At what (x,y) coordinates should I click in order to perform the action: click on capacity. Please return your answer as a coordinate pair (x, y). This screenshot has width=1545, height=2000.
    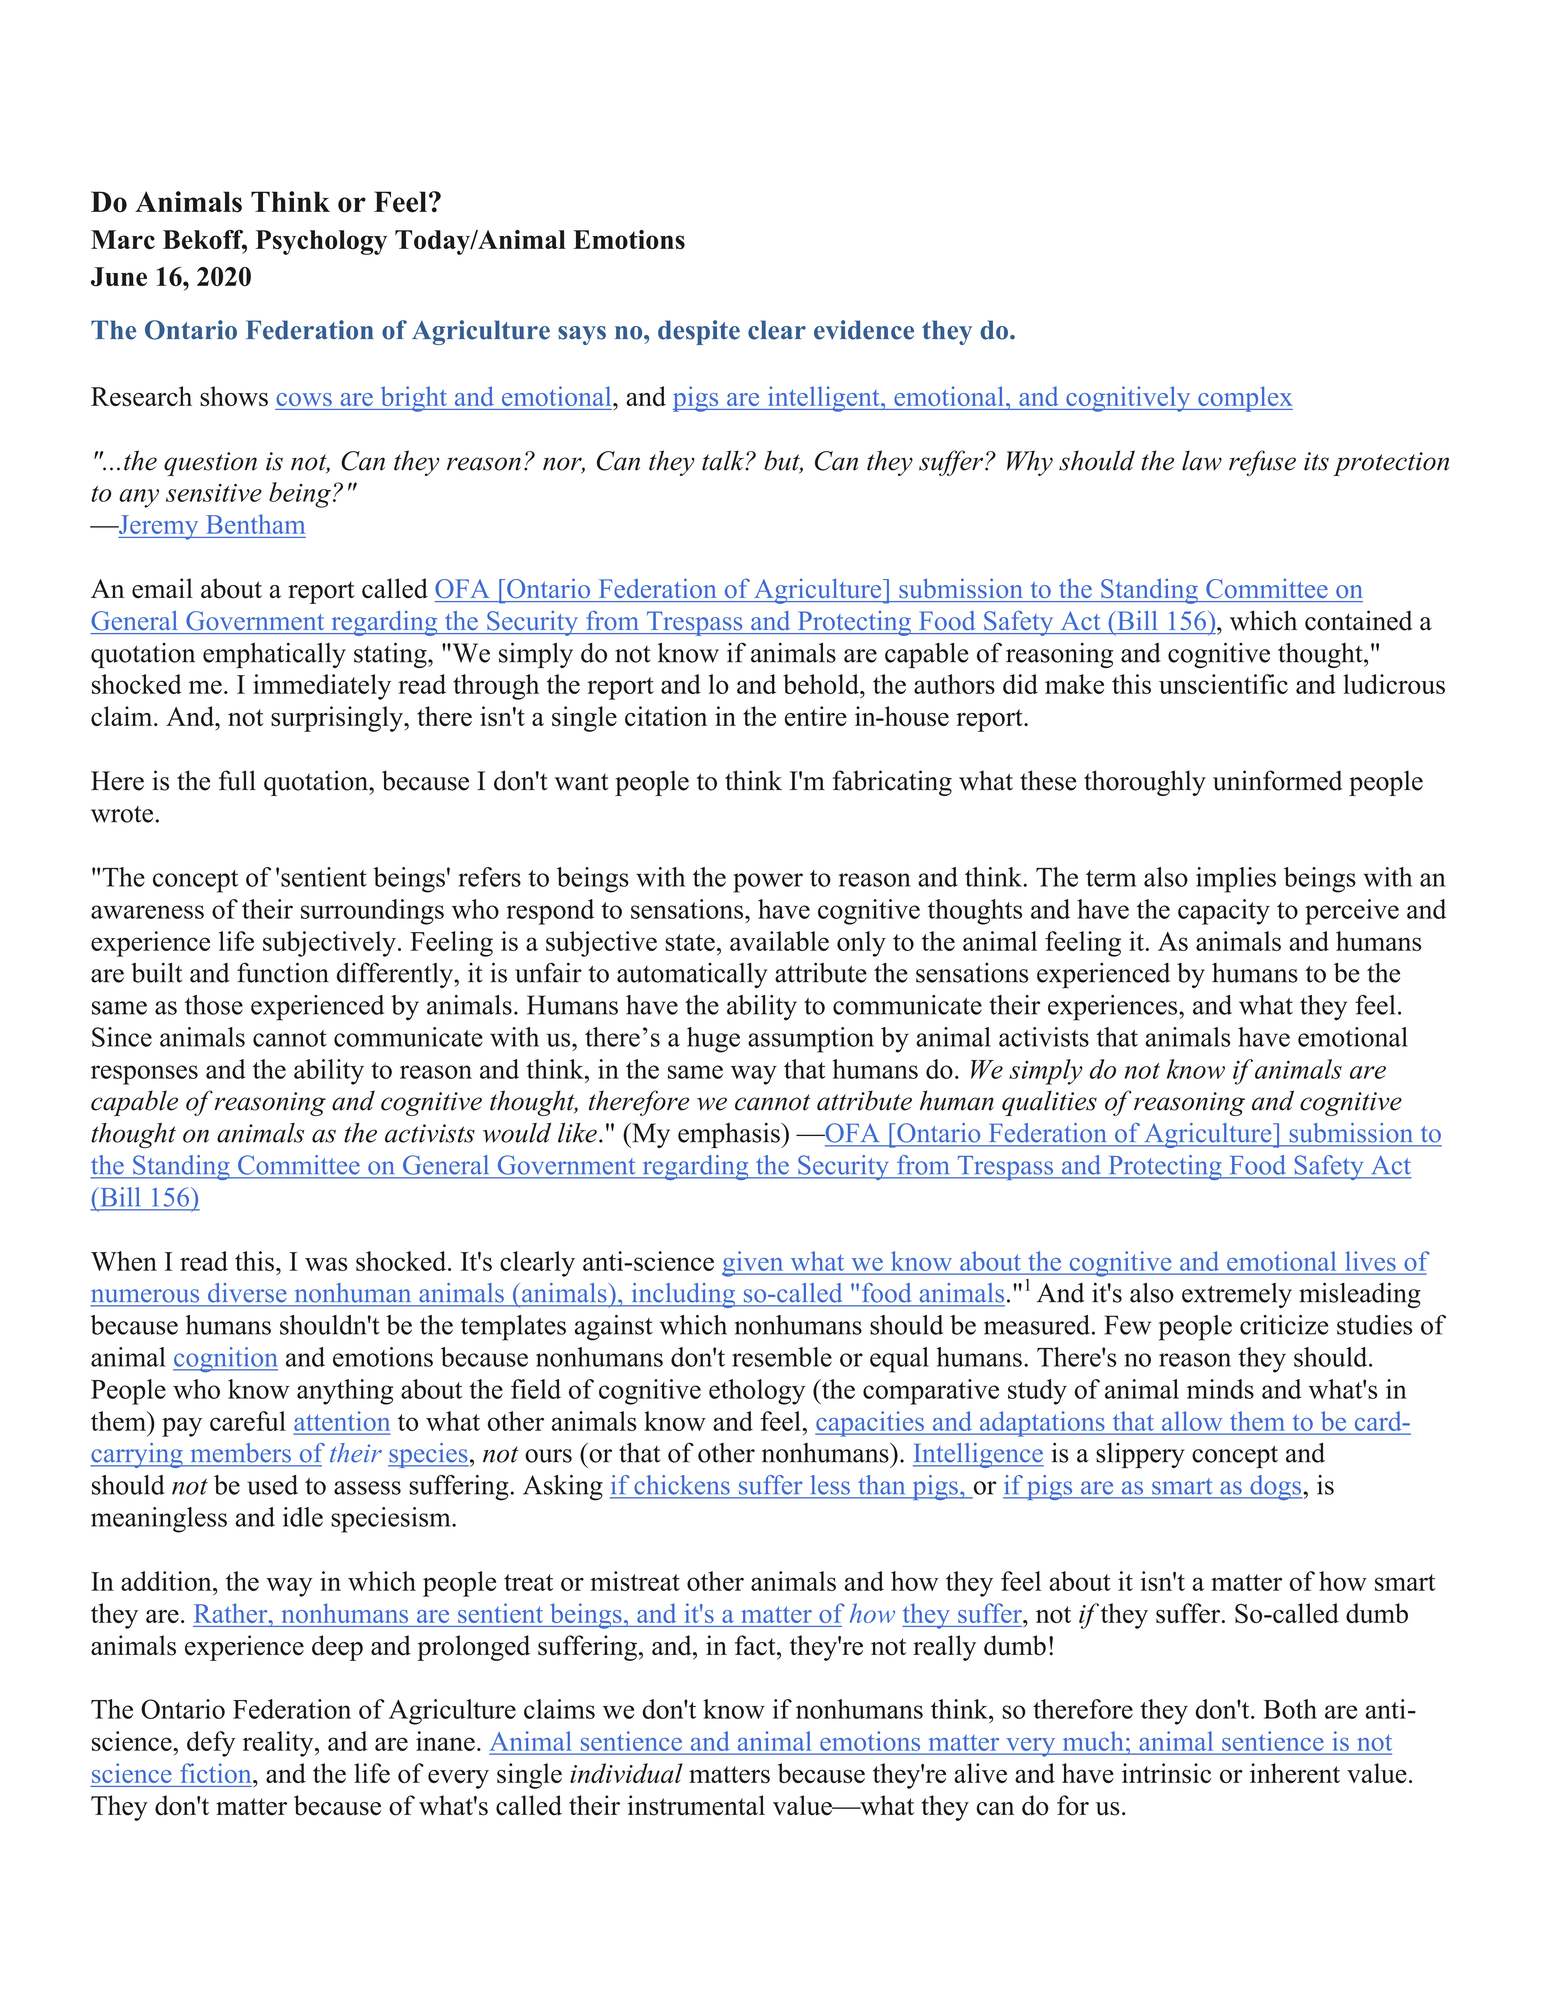
    Looking at the image, I should click on (1224, 912).
